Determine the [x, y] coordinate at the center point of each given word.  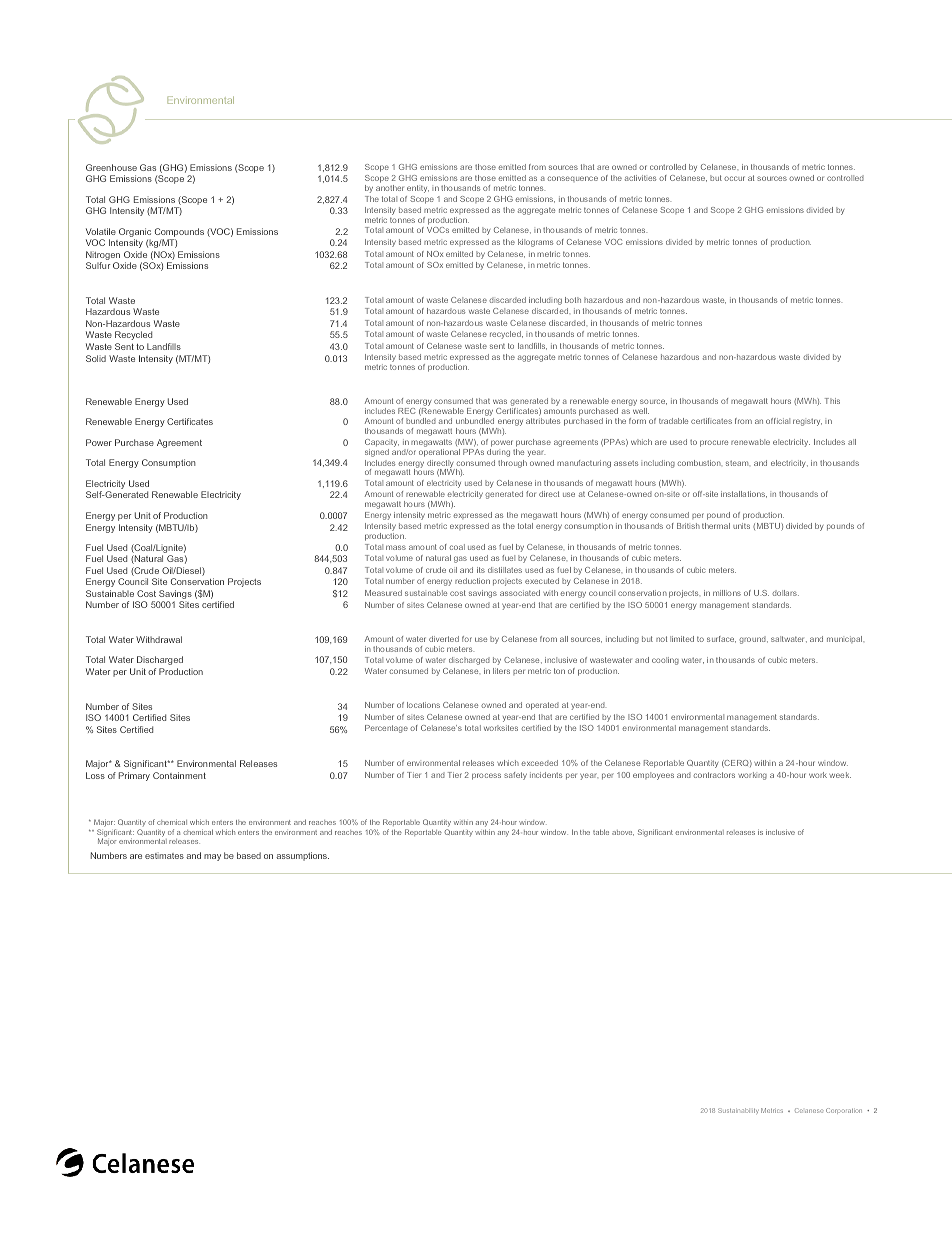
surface [721, 639]
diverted [444, 639]
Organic [135, 234]
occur [734, 178]
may [212, 857]
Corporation [844, 1111]
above [623, 833]
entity [418, 189]
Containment [179, 775]
